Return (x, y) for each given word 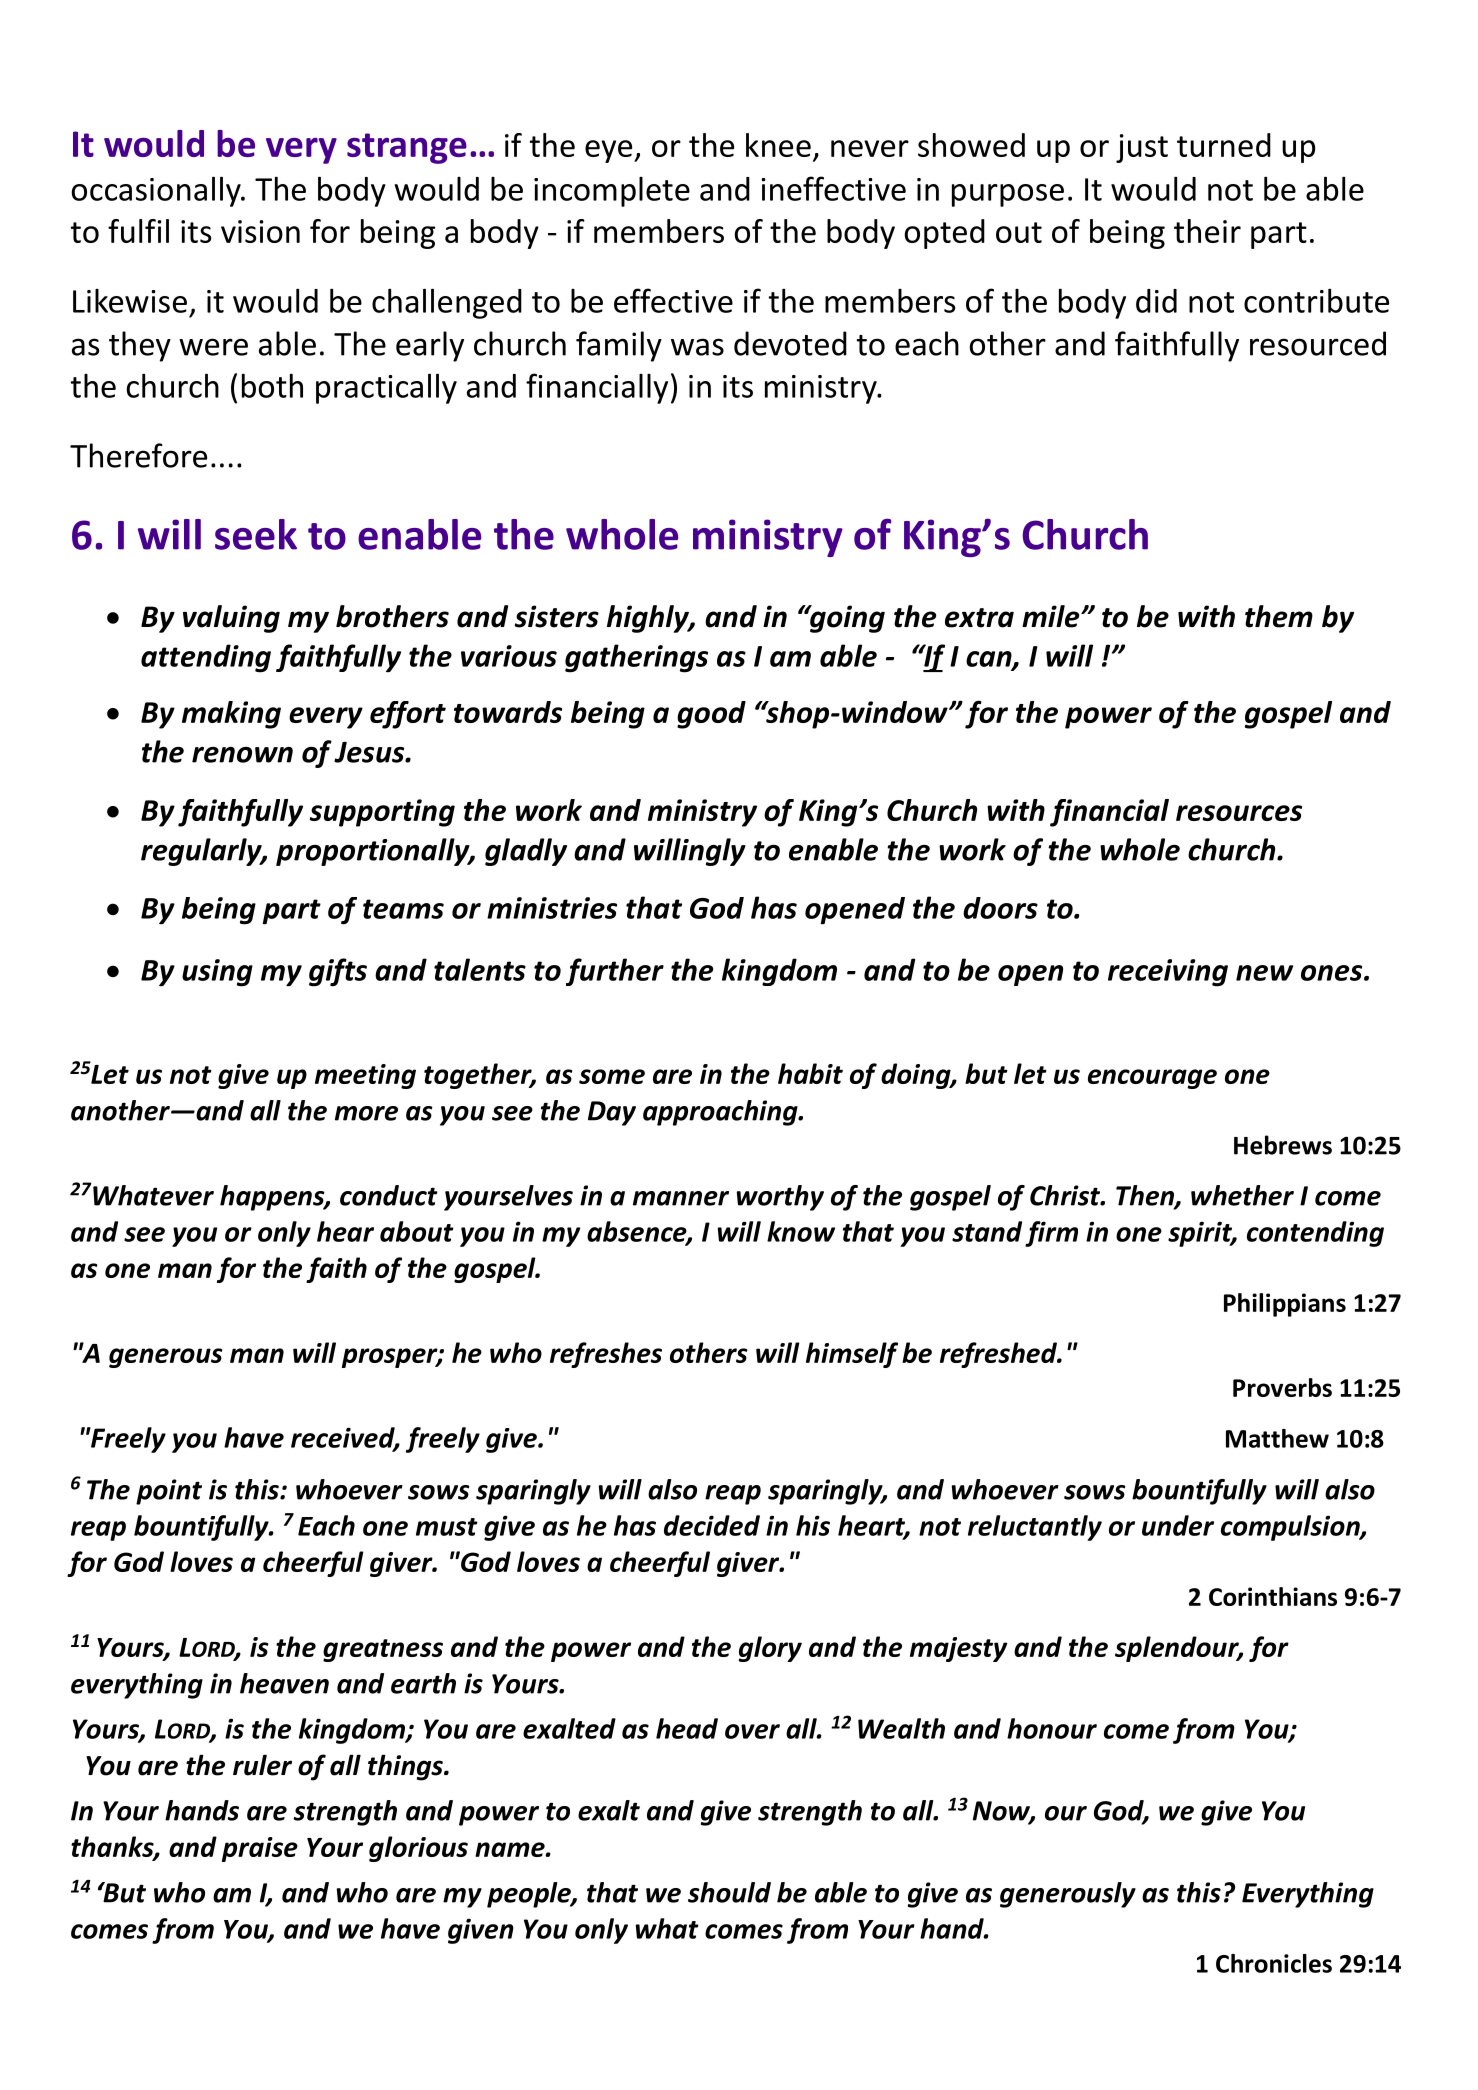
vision (260, 231)
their (1207, 231)
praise (260, 1849)
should (729, 1892)
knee (778, 145)
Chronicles (1274, 1963)
